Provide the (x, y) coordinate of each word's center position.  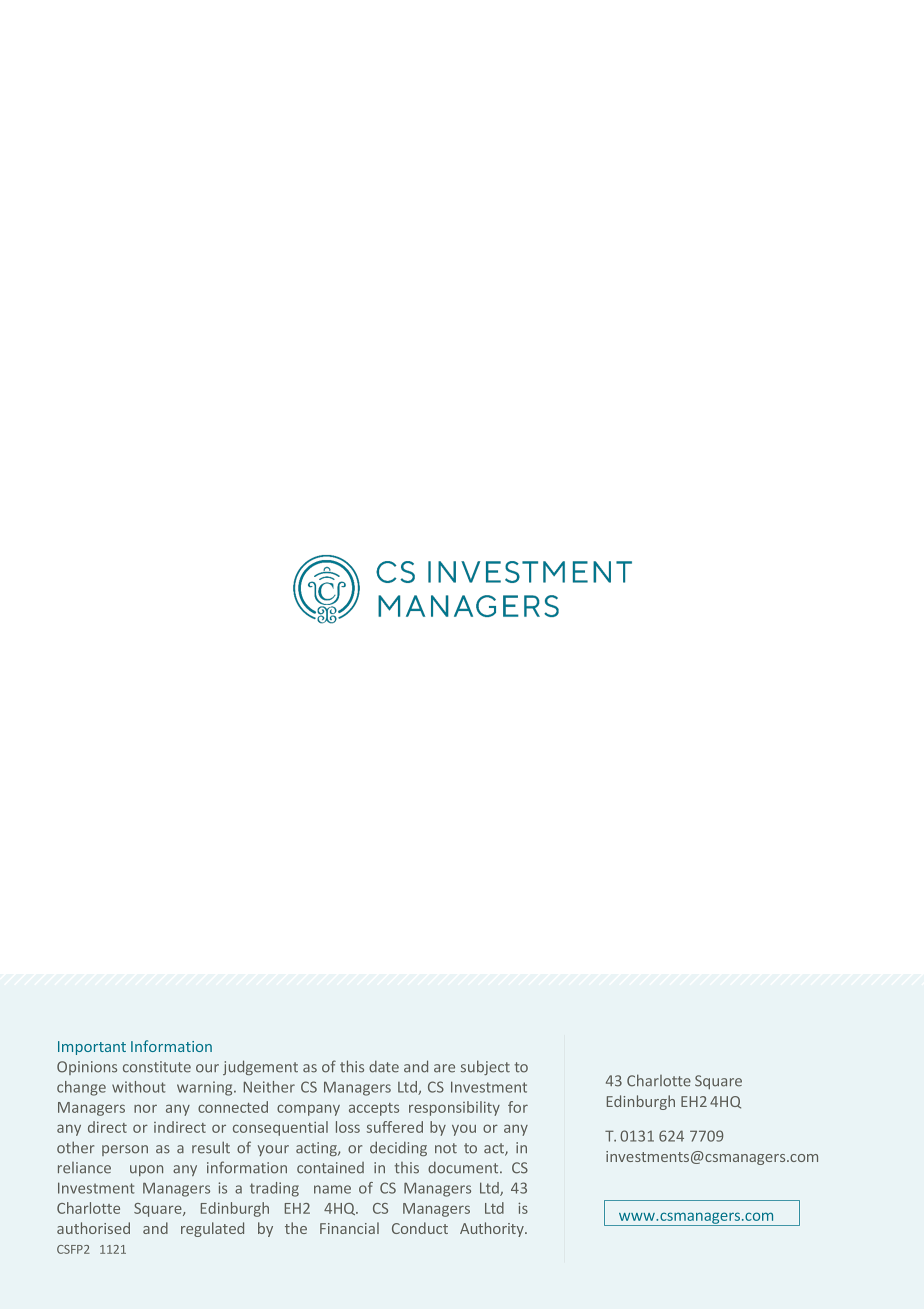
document (464, 1168)
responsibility (454, 1108)
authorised (93, 1228)
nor (145, 1108)
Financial (349, 1228)
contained (330, 1168)
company (308, 1110)
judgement (260, 1067)
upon (146, 1170)
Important (92, 1048)
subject (485, 1067)
